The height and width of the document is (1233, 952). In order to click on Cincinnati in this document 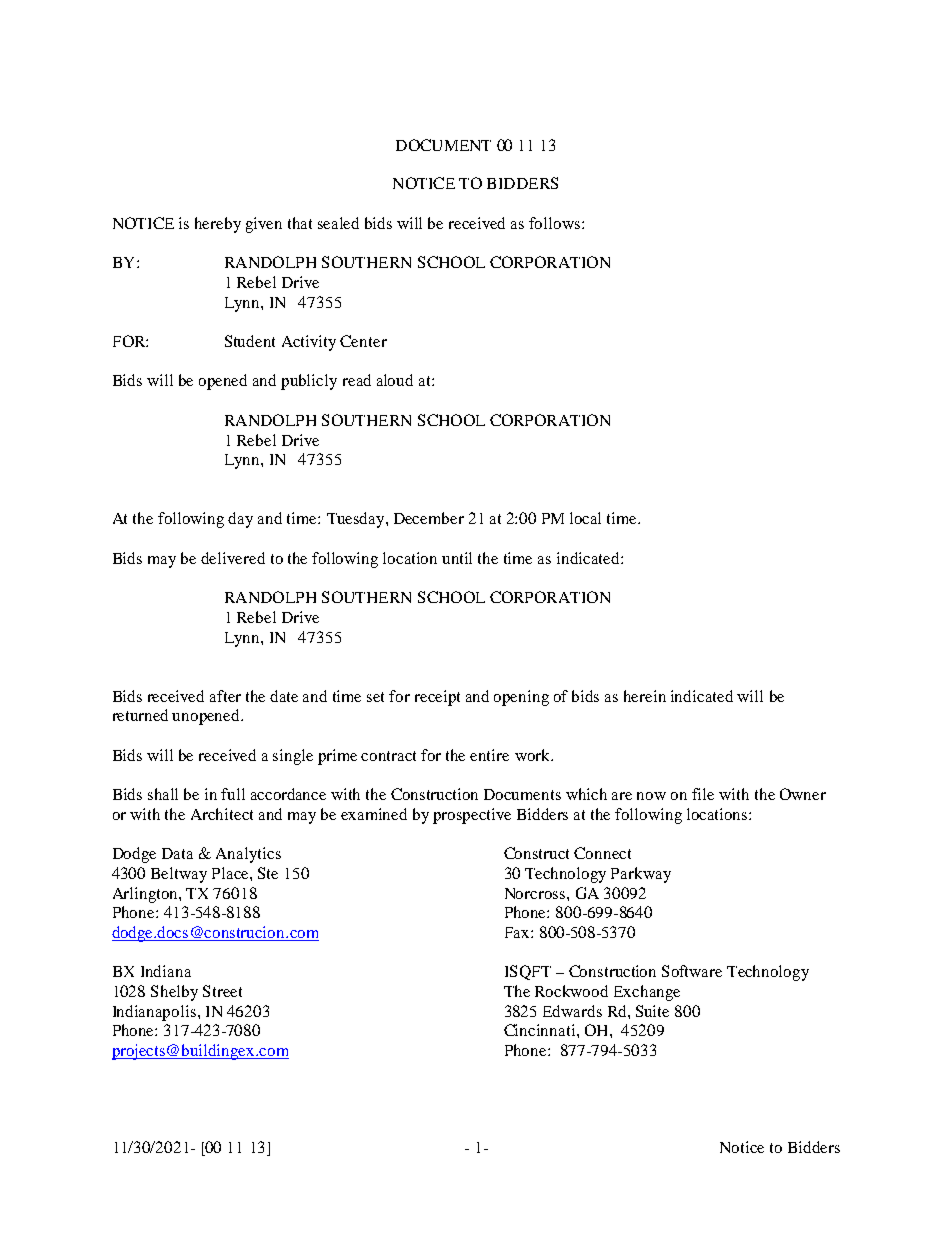, I will do `click(541, 1030)`.
